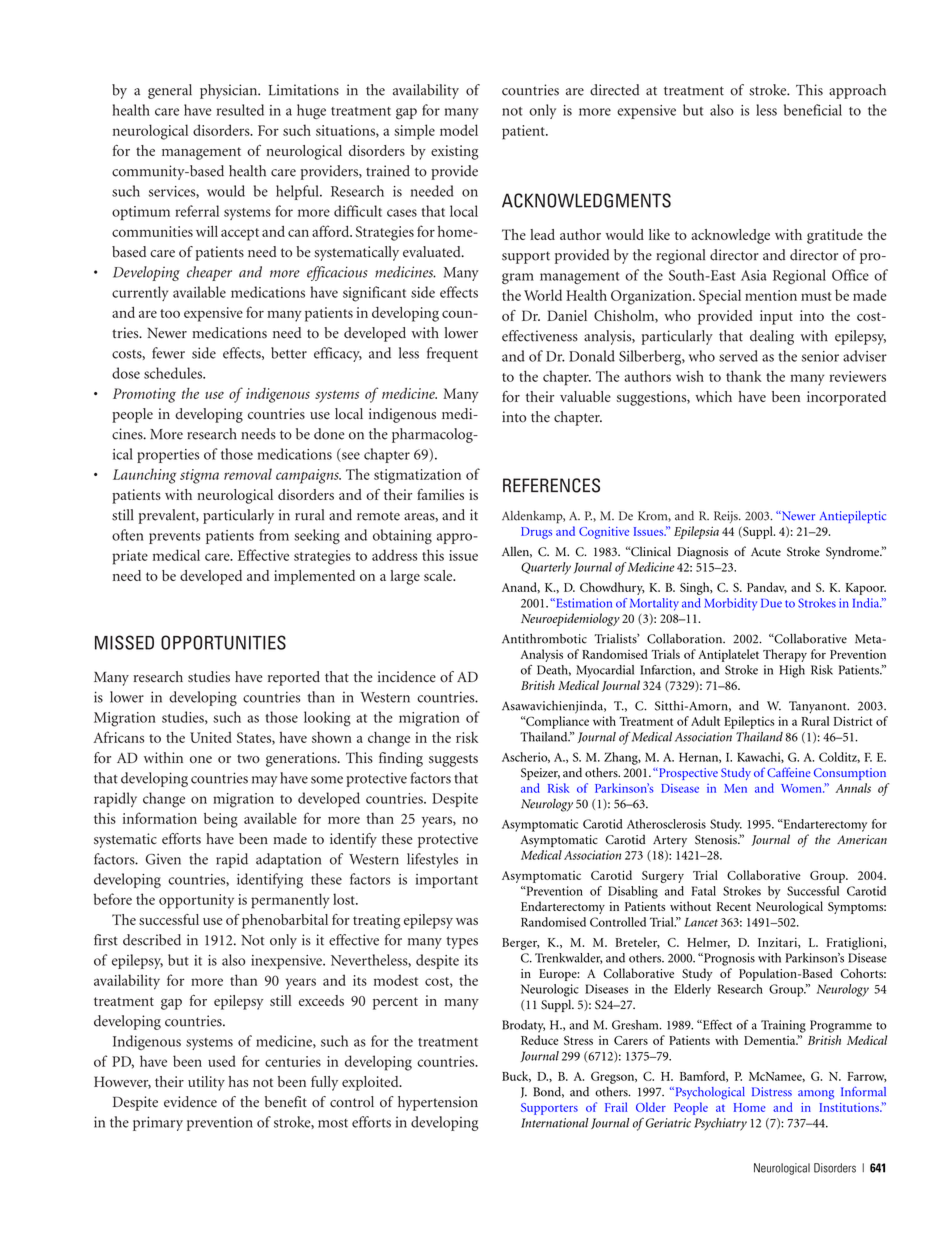 This screenshot has width=952, height=1233. What do you see at coordinates (211, 737) in the screenshot?
I see `United` at bounding box center [211, 737].
